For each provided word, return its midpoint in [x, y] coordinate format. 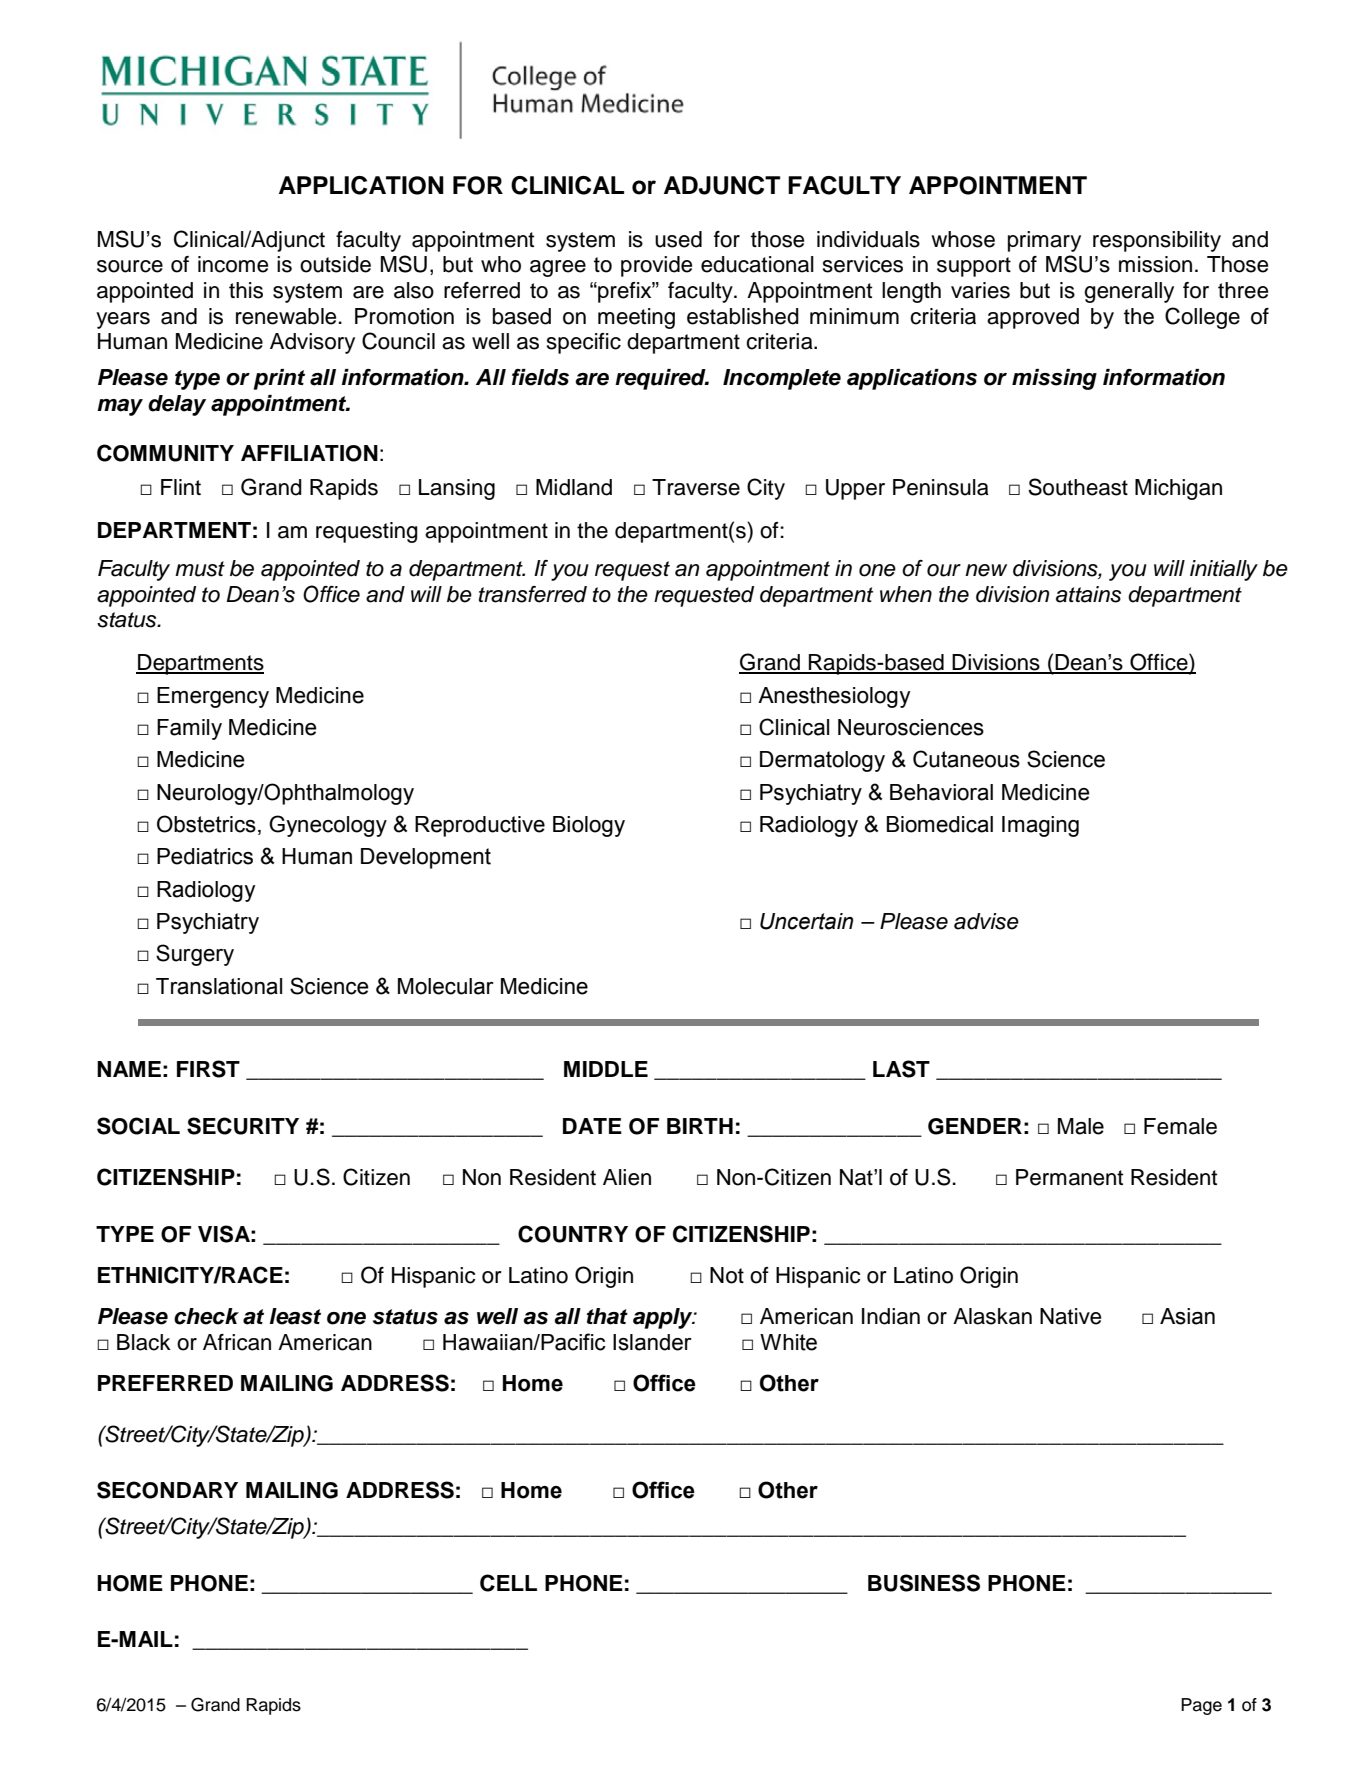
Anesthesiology [834, 697]
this [246, 290]
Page [1201, 1706]
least [295, 1316]
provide [656, 266]
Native [1070, 1316]
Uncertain [806, 921]
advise [986, 921]
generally [1129, 292]
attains [1088, 594]
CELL [508, 1583]
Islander [652, 1342]
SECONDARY [167, 1490]
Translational [219, 986]
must [200, 569]
